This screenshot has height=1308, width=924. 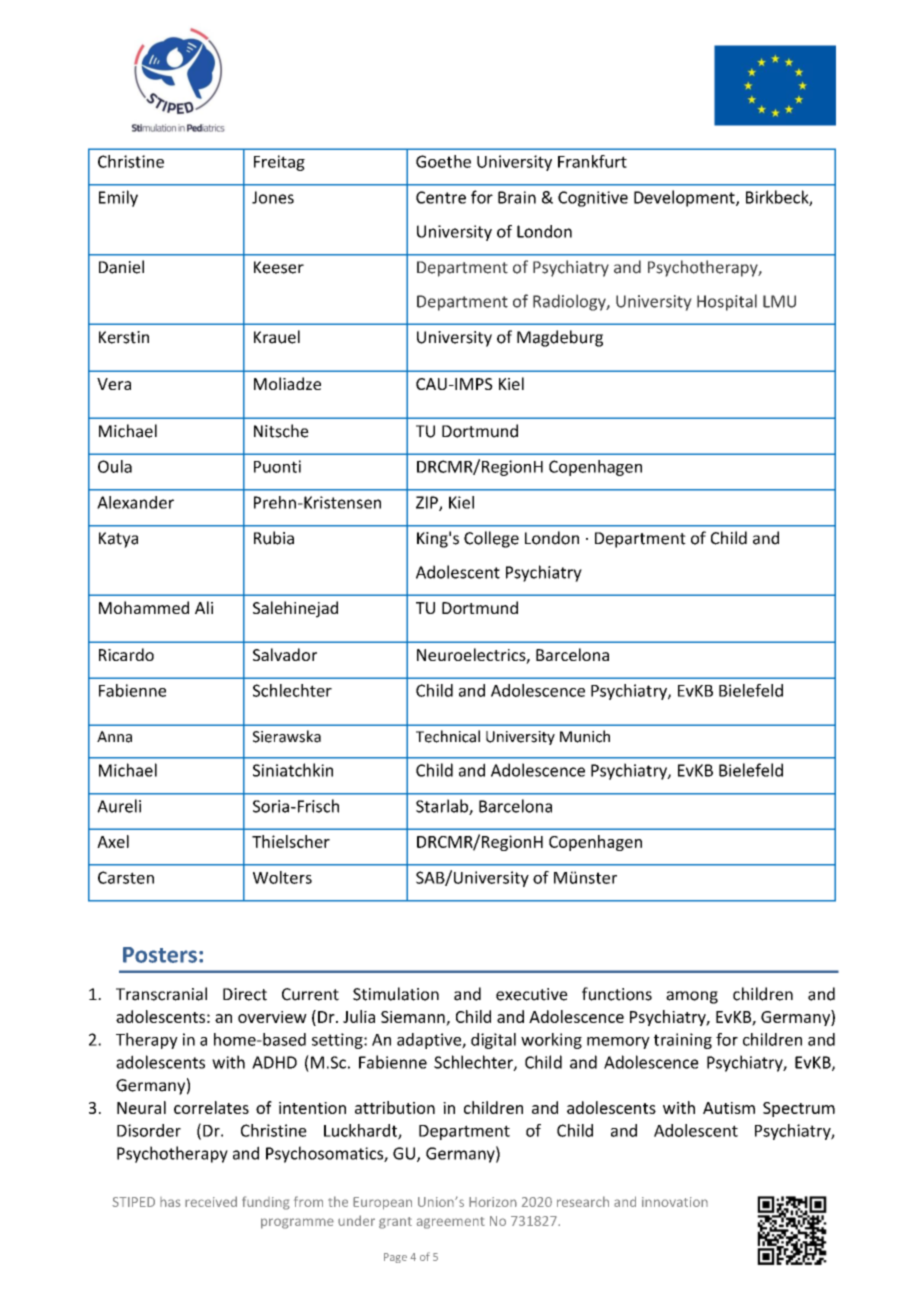 What do you see at coordinates (675, 1202) in the screenshot?
I see `innovation` at bounding box center [675, 1202].
